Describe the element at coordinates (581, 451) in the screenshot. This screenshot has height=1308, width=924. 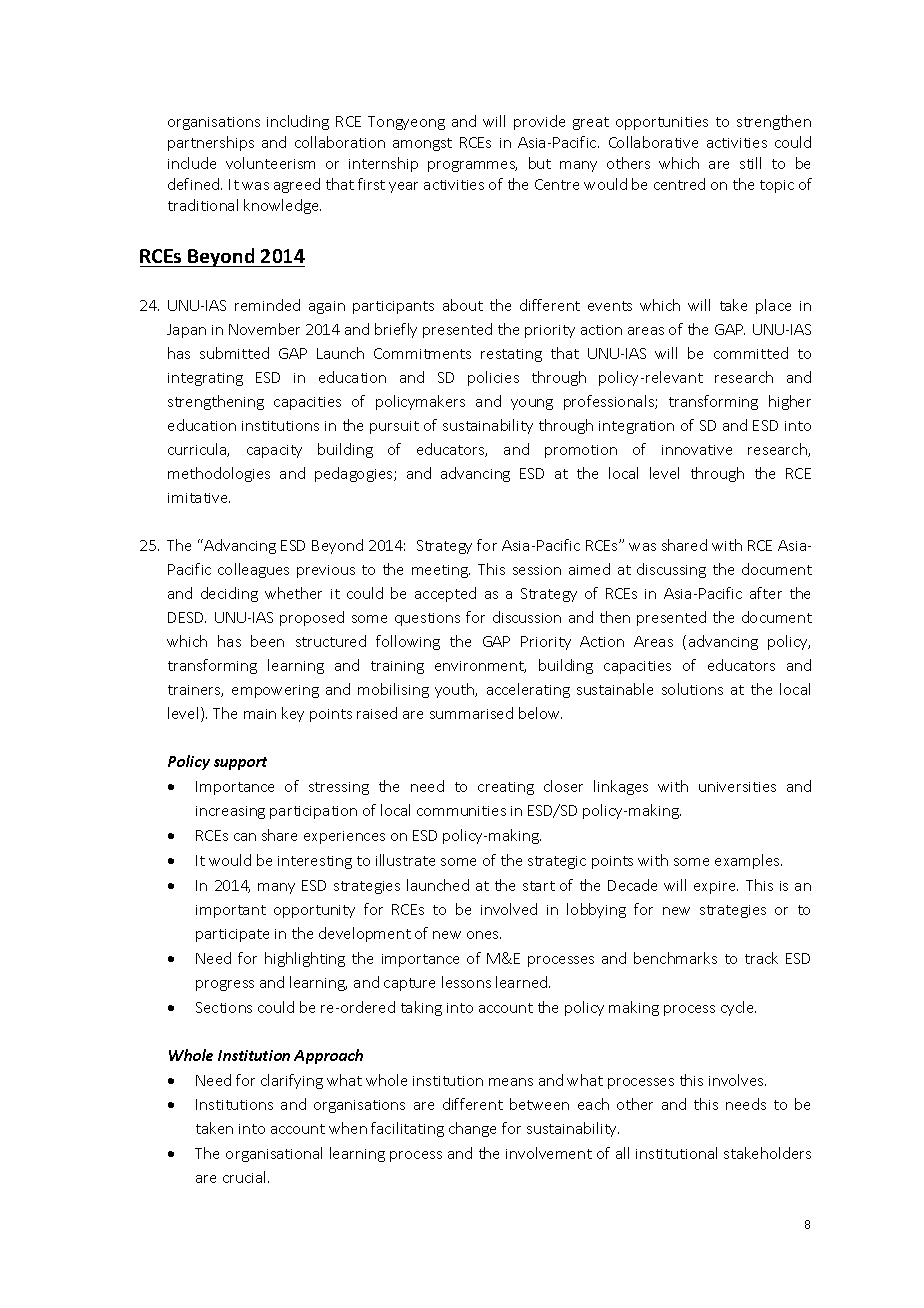
I see `promotion` at that location.
